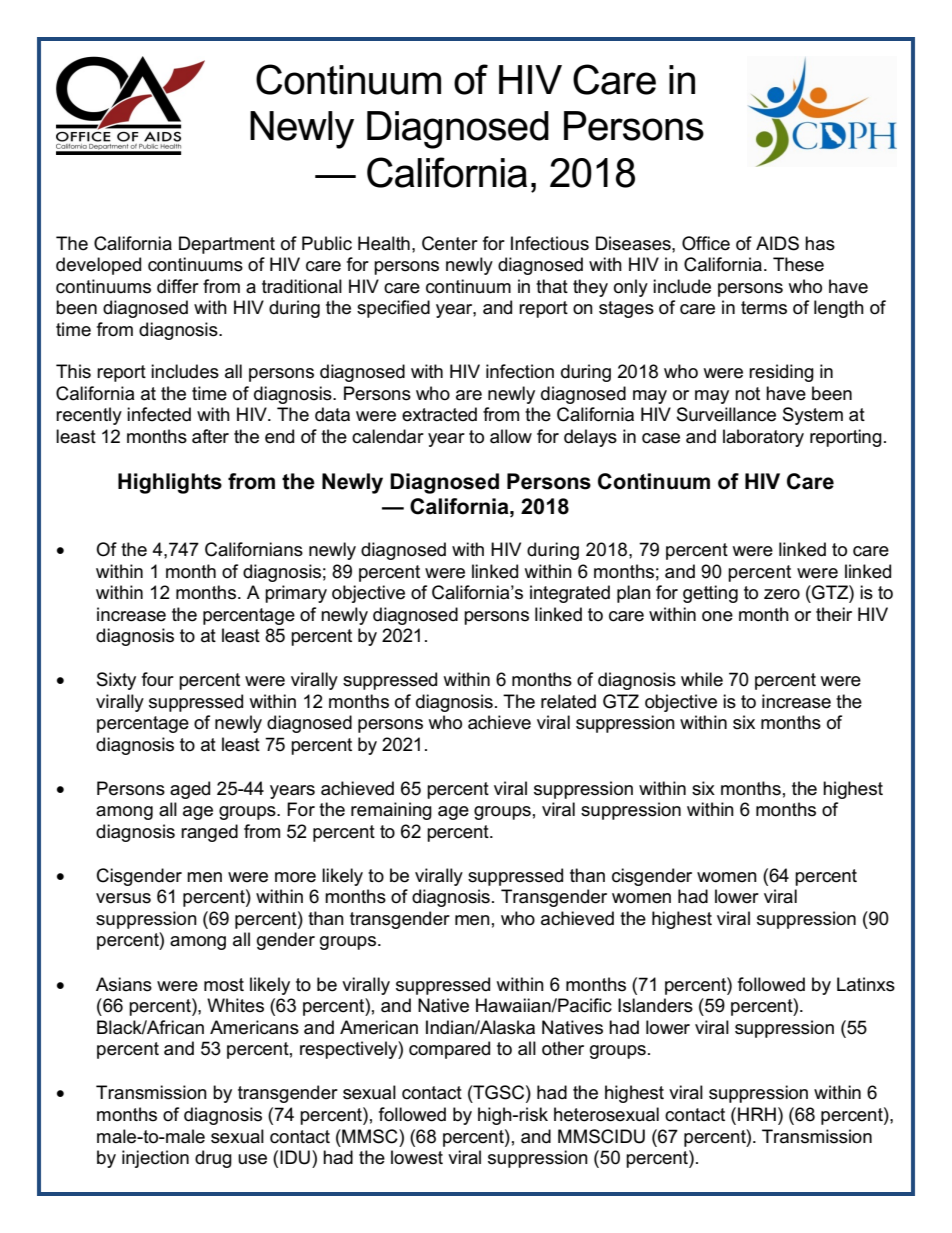  Describe the element at coordinates (391, 811) in the document. I see `remaining` at that location.
